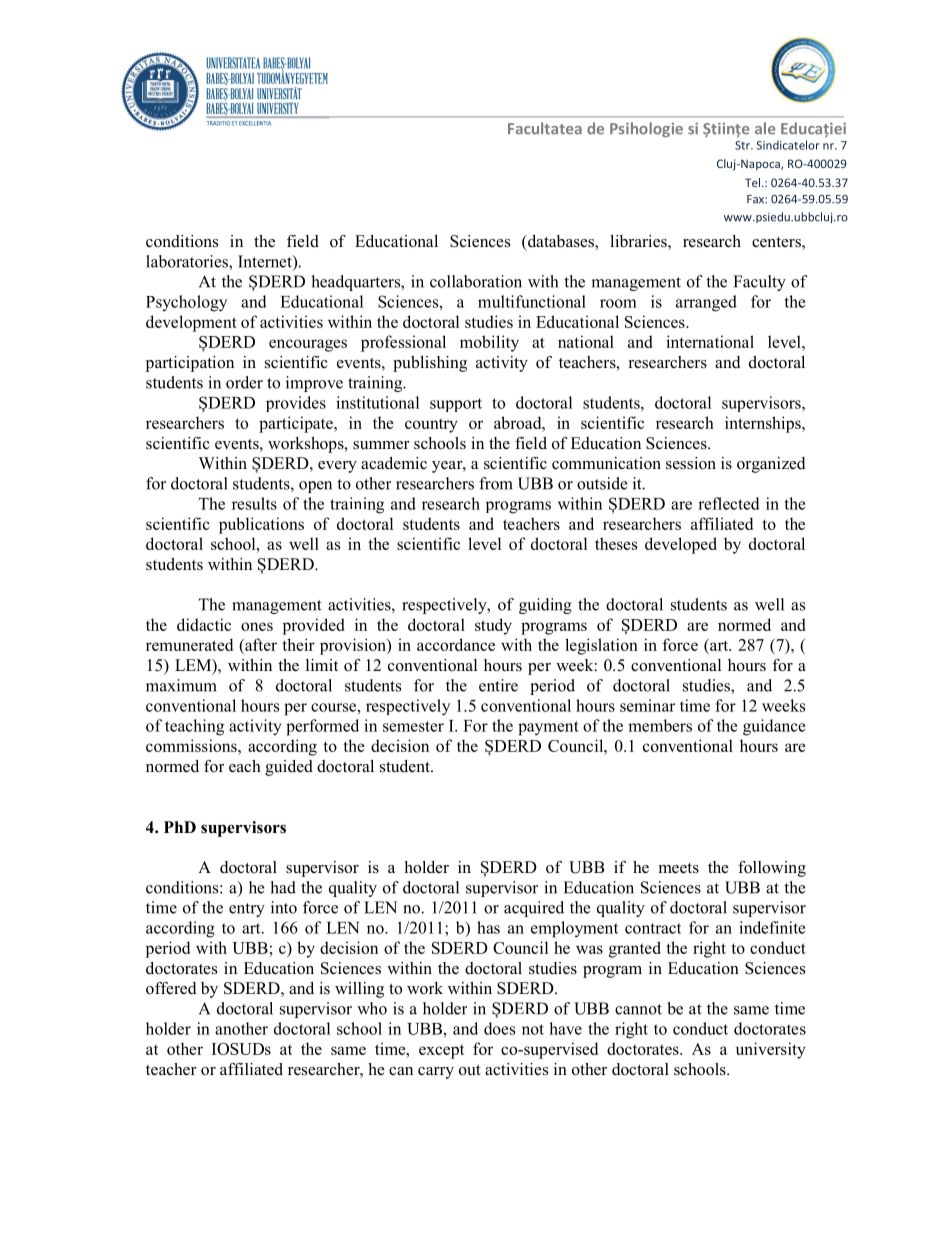 This image has width=952, height=1233. Describe the element at coordinates (188, 261) in the image. I see `laboratories` at that location.
